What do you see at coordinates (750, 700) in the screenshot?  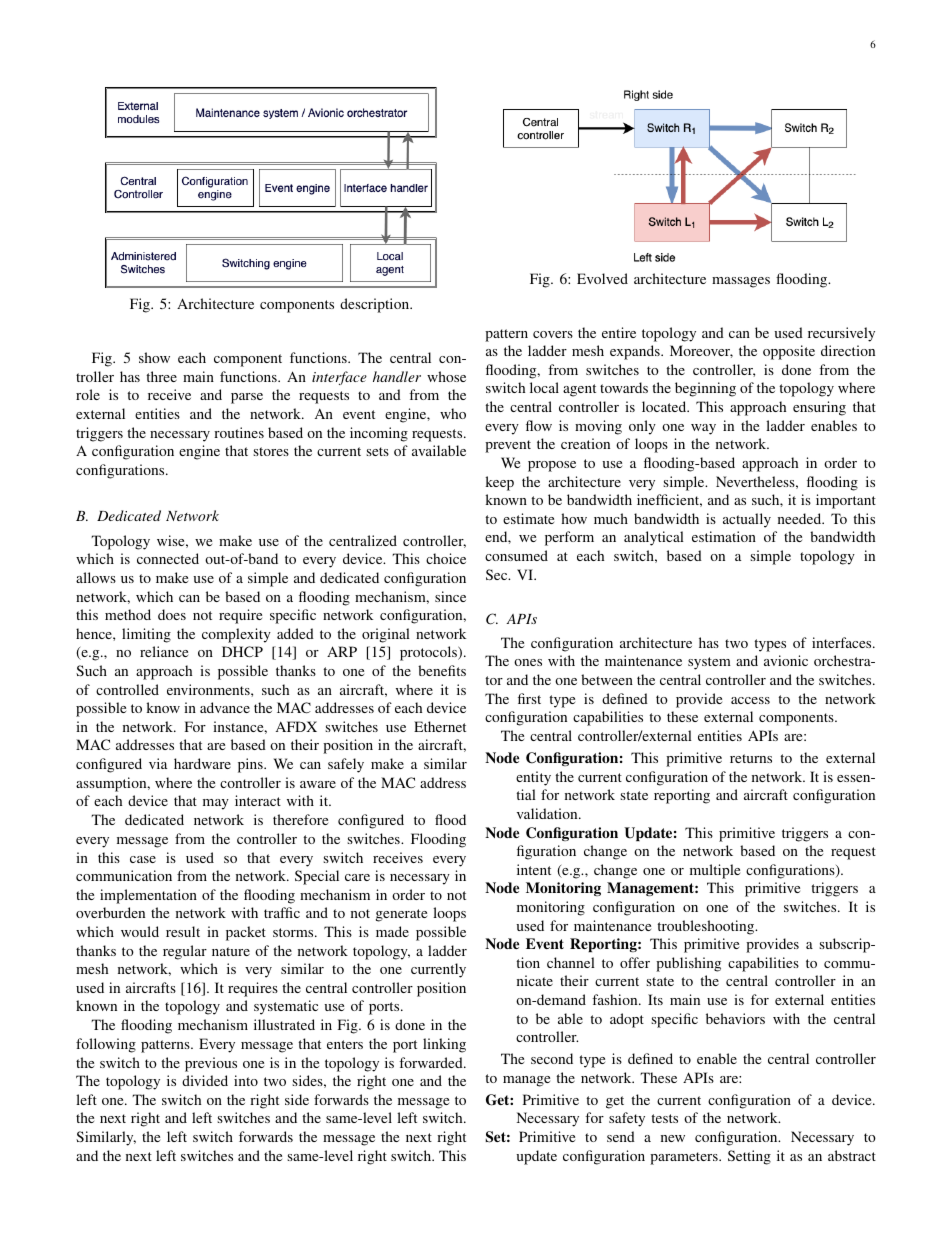 I see `access` at bounding box center [750, 700].
